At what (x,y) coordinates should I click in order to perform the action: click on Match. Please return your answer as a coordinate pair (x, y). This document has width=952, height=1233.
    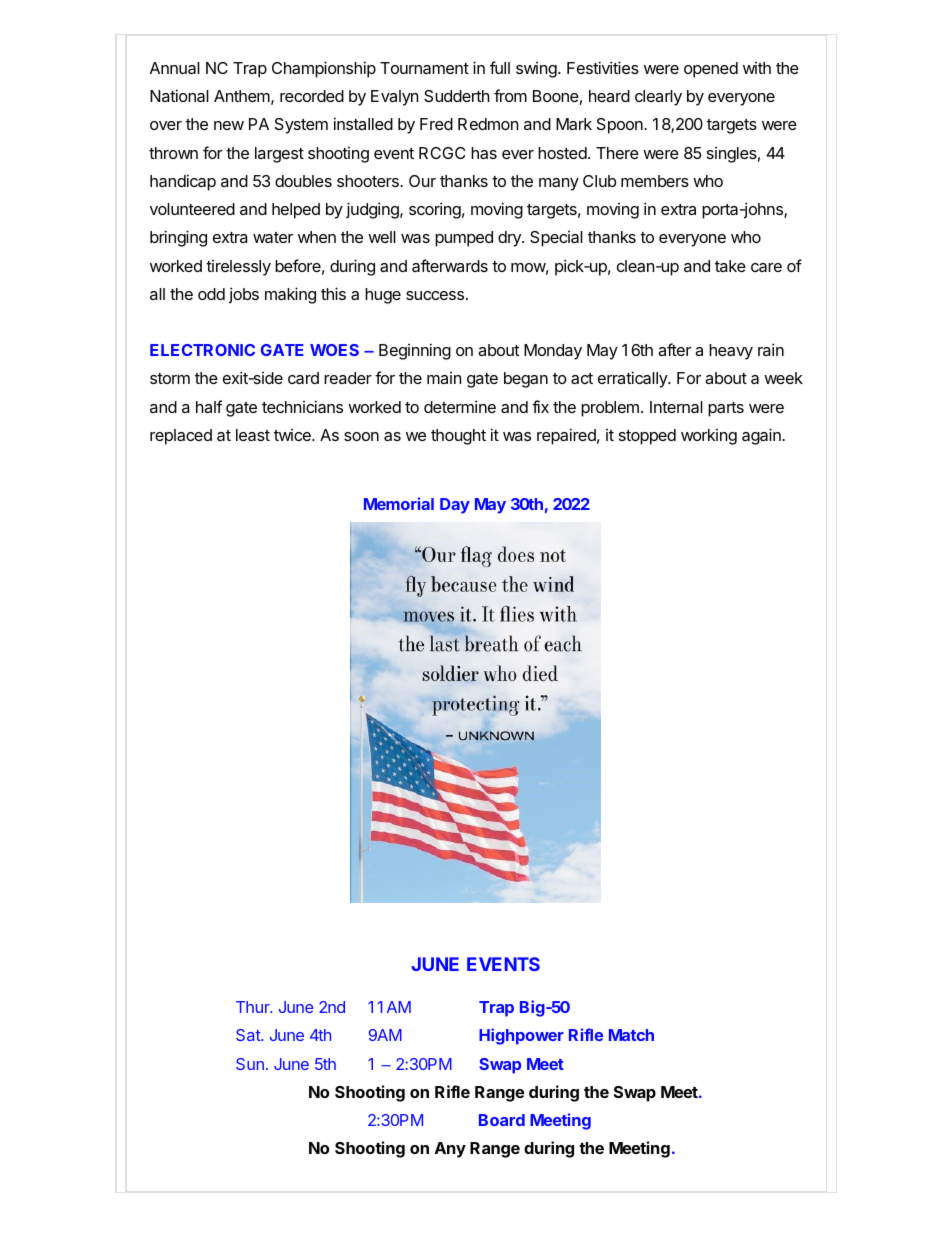
    Looking at the image, I should click on (631, 1035).
